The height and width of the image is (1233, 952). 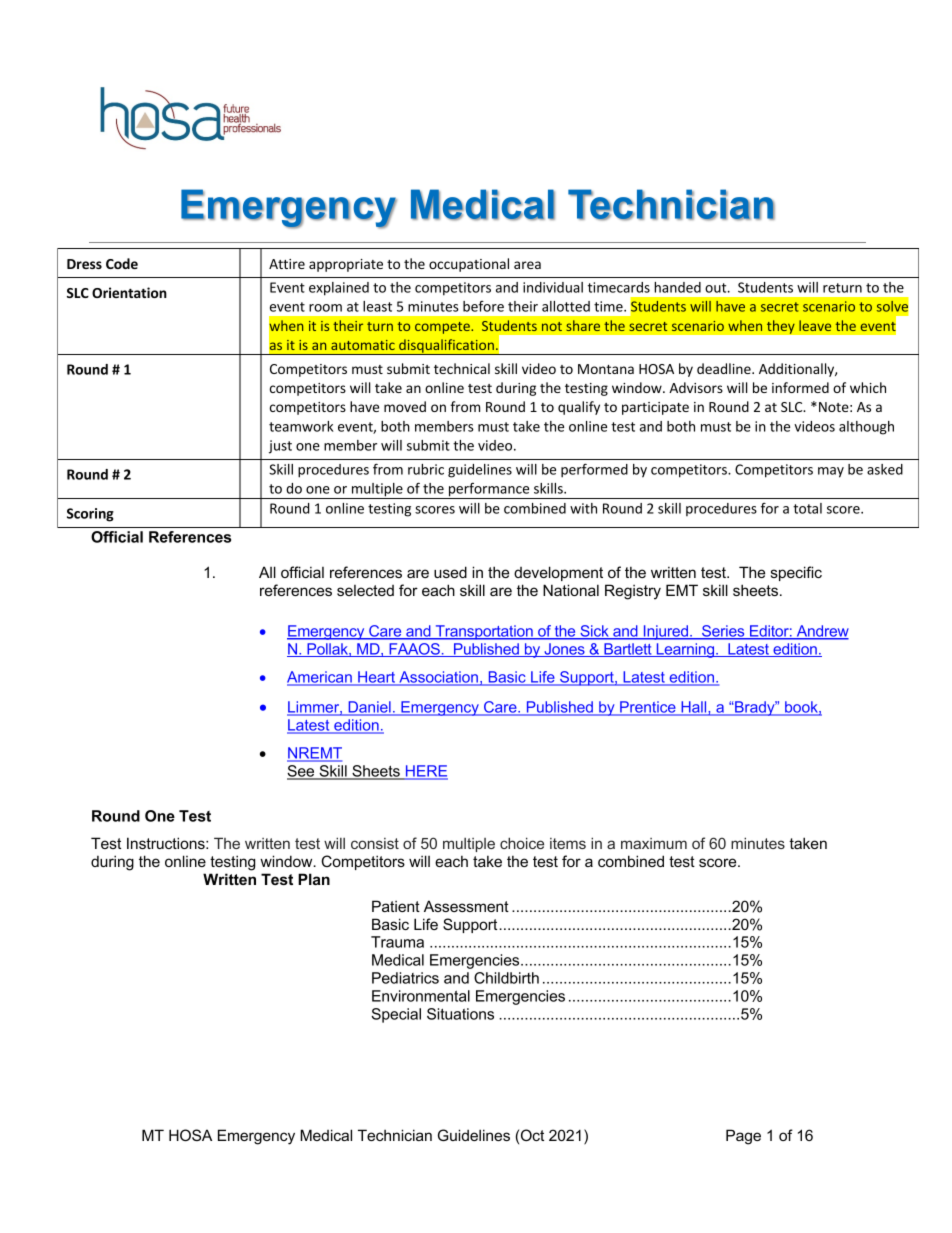 I want to click on American, so click(x=320, y=678).
